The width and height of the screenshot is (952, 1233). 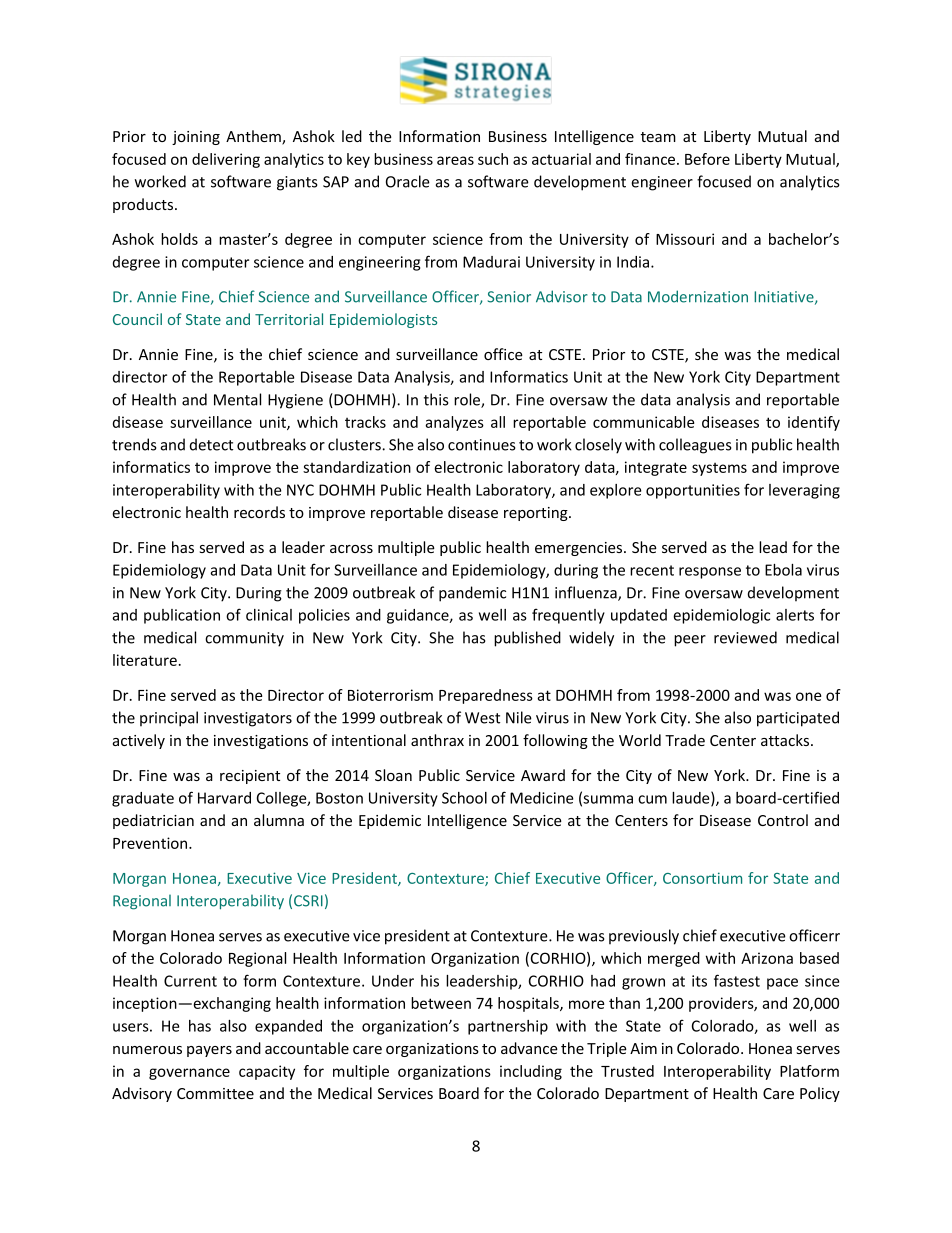 I want to click on including, so click(x=531, y=1072).
